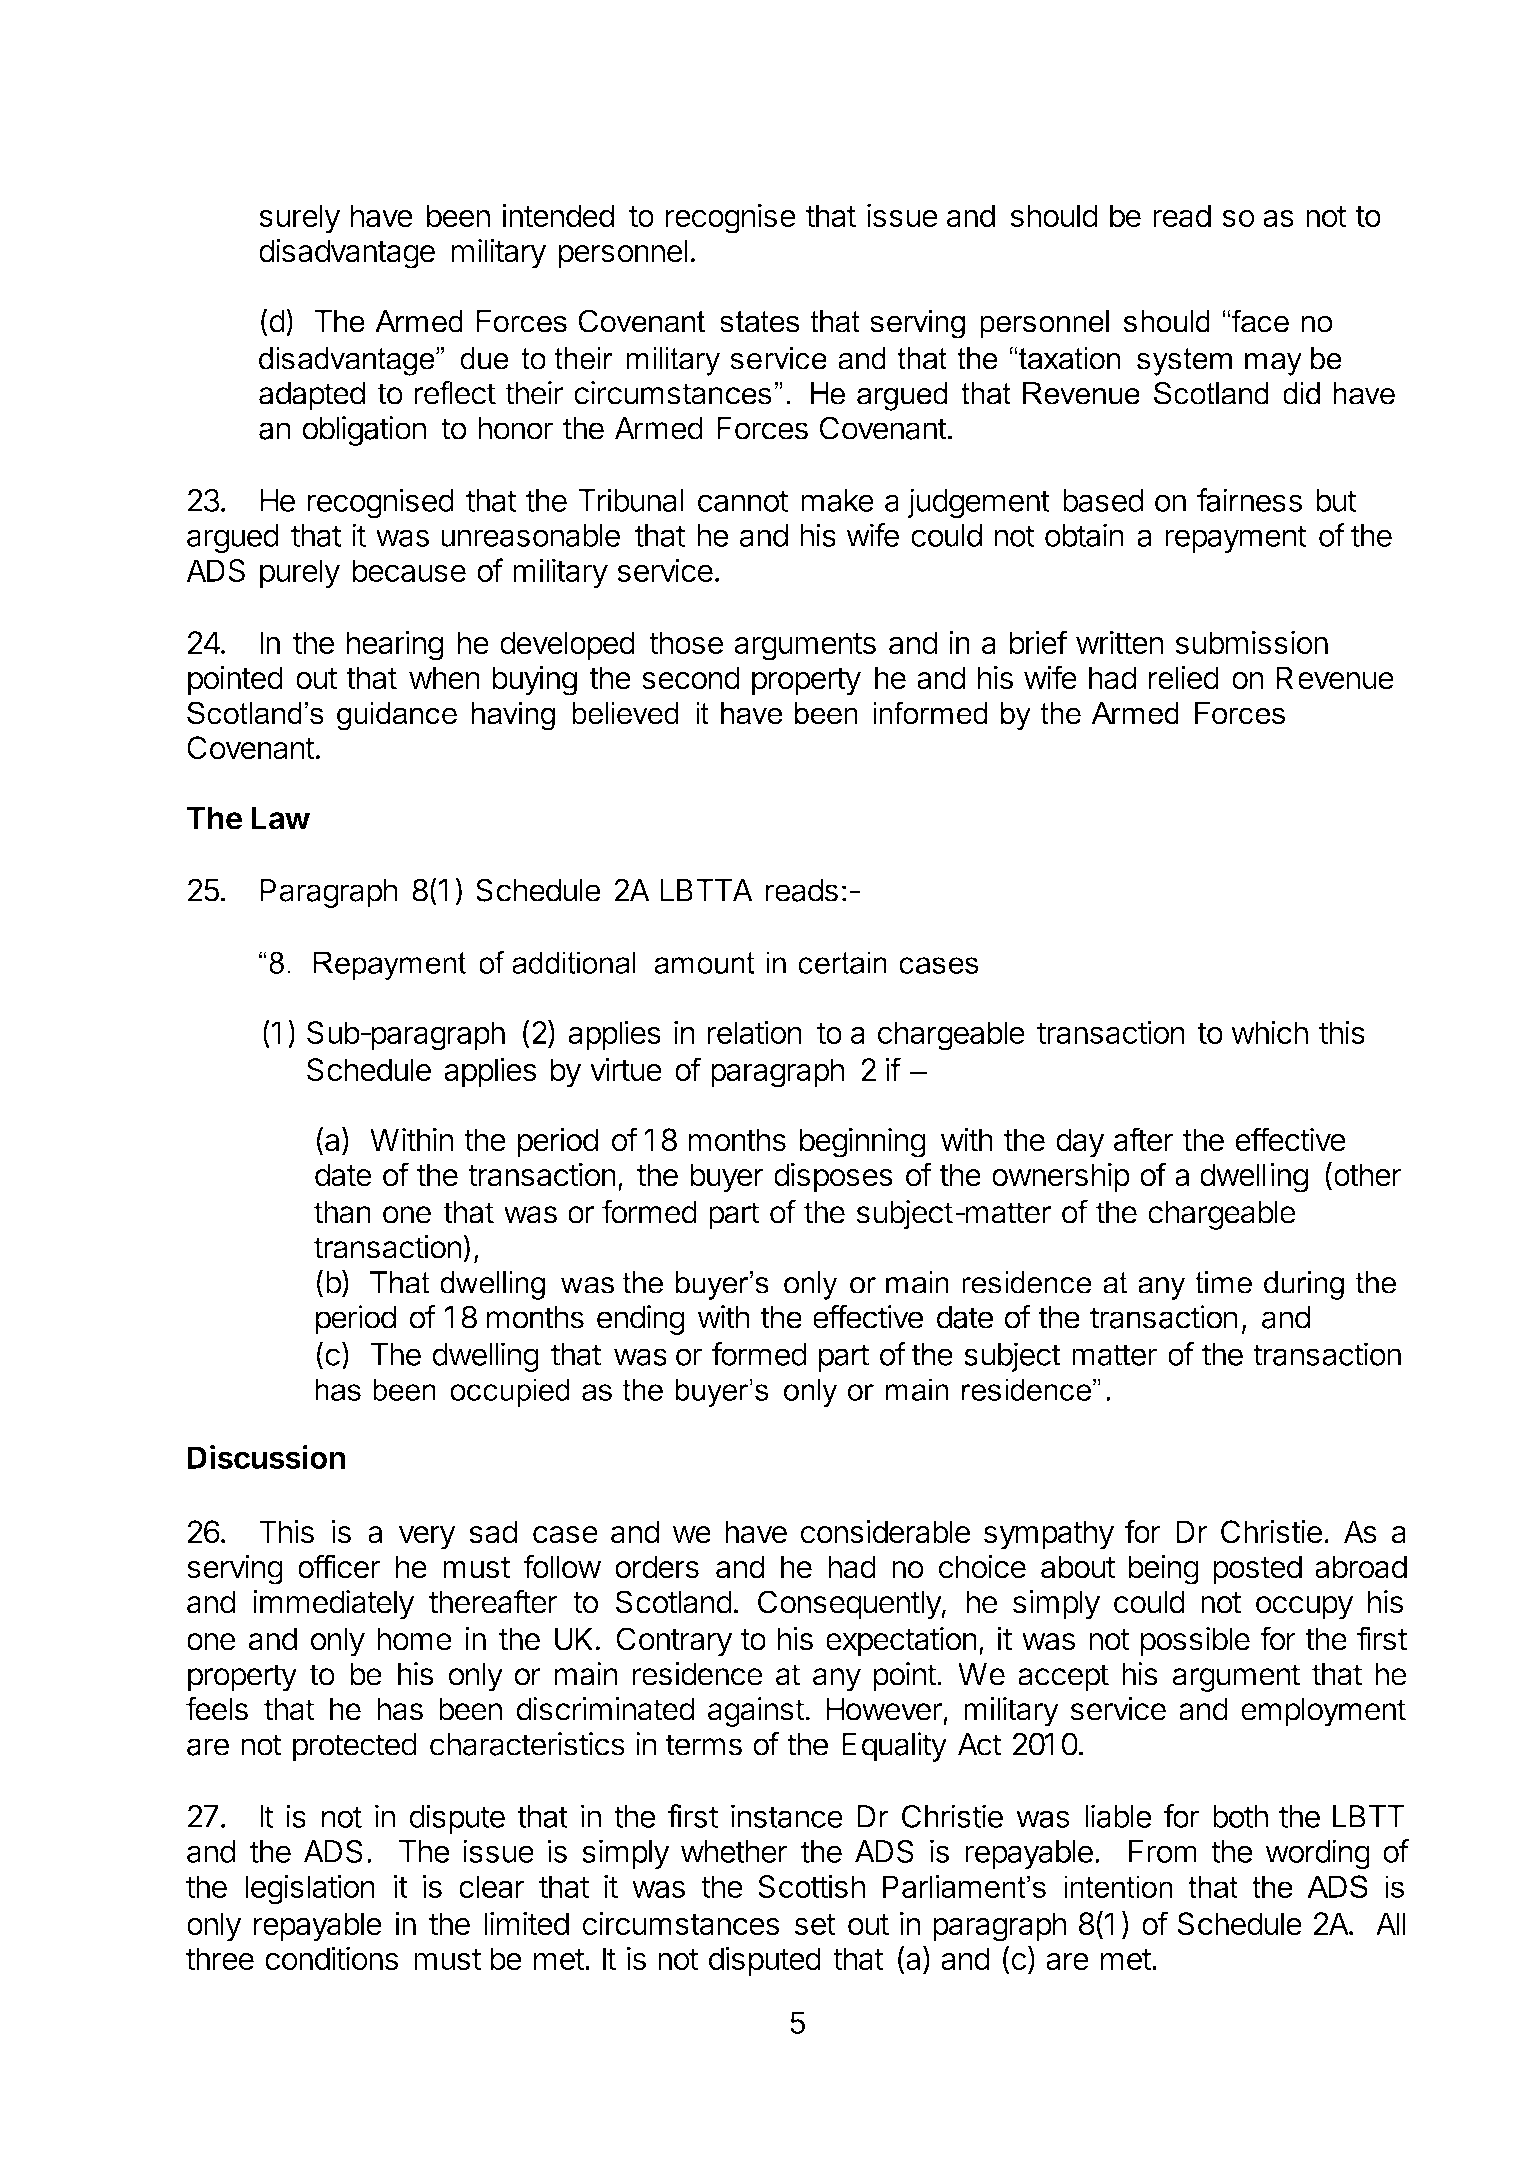 This document has width=1533, height=2170. What do you see at coordinates (342, 1212) in the document?
I see `than` at bounding box center [342, 1212].
